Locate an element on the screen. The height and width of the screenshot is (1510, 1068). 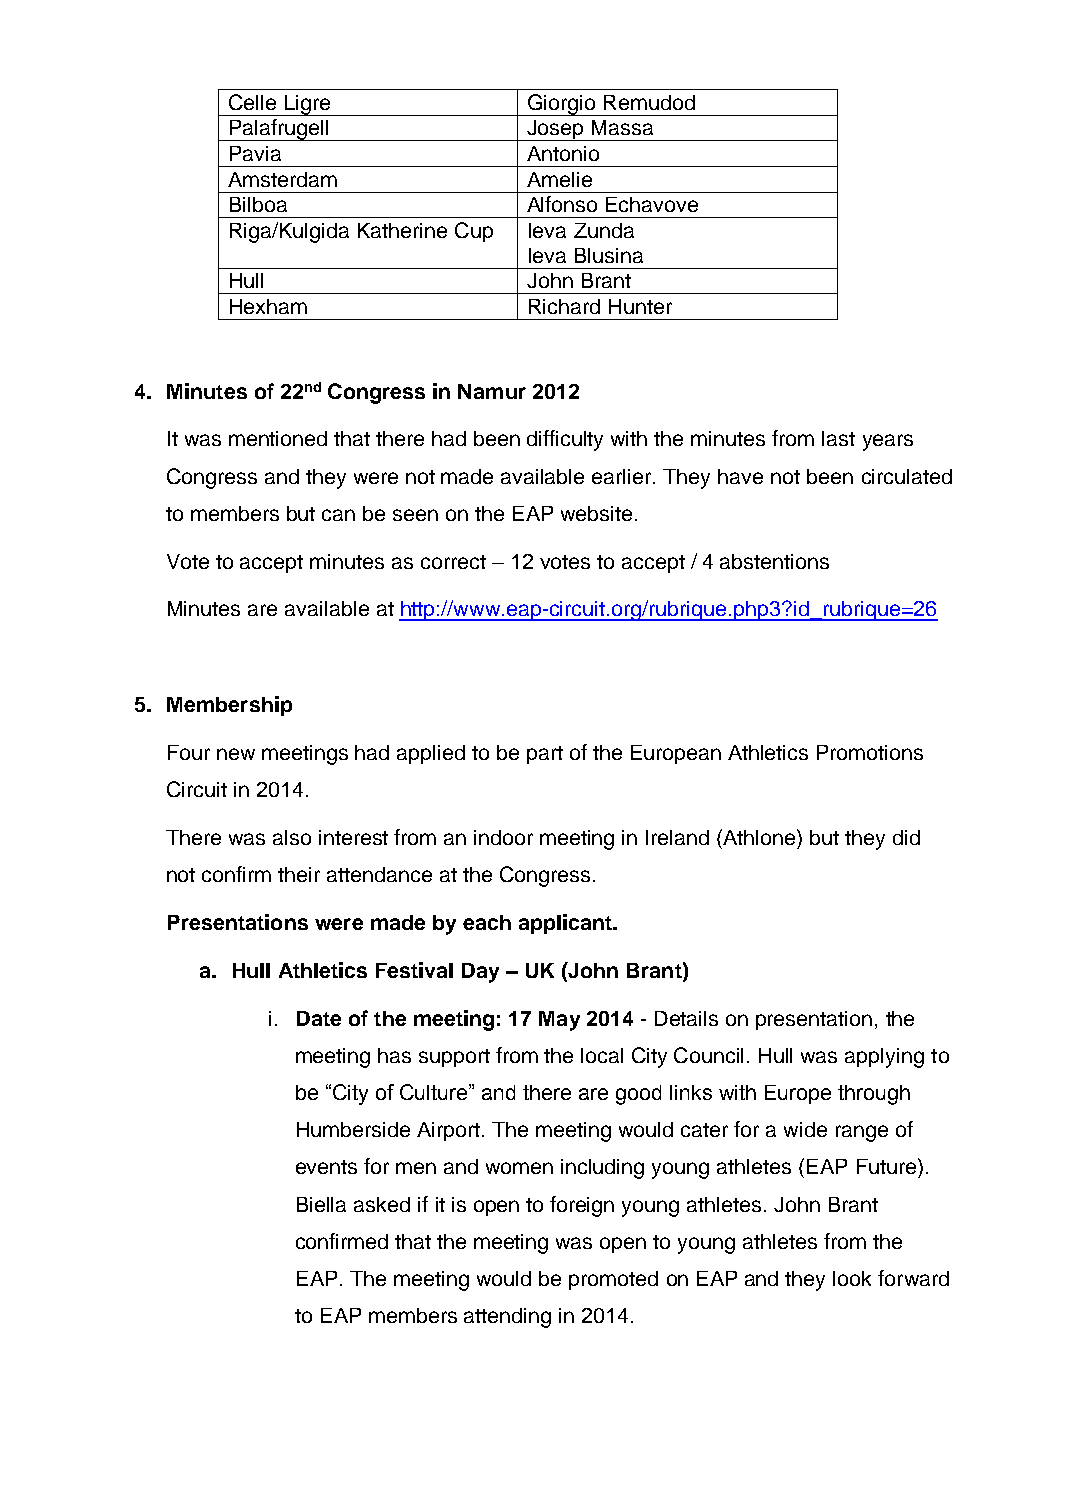
website is located at coordinates (596, 513).
